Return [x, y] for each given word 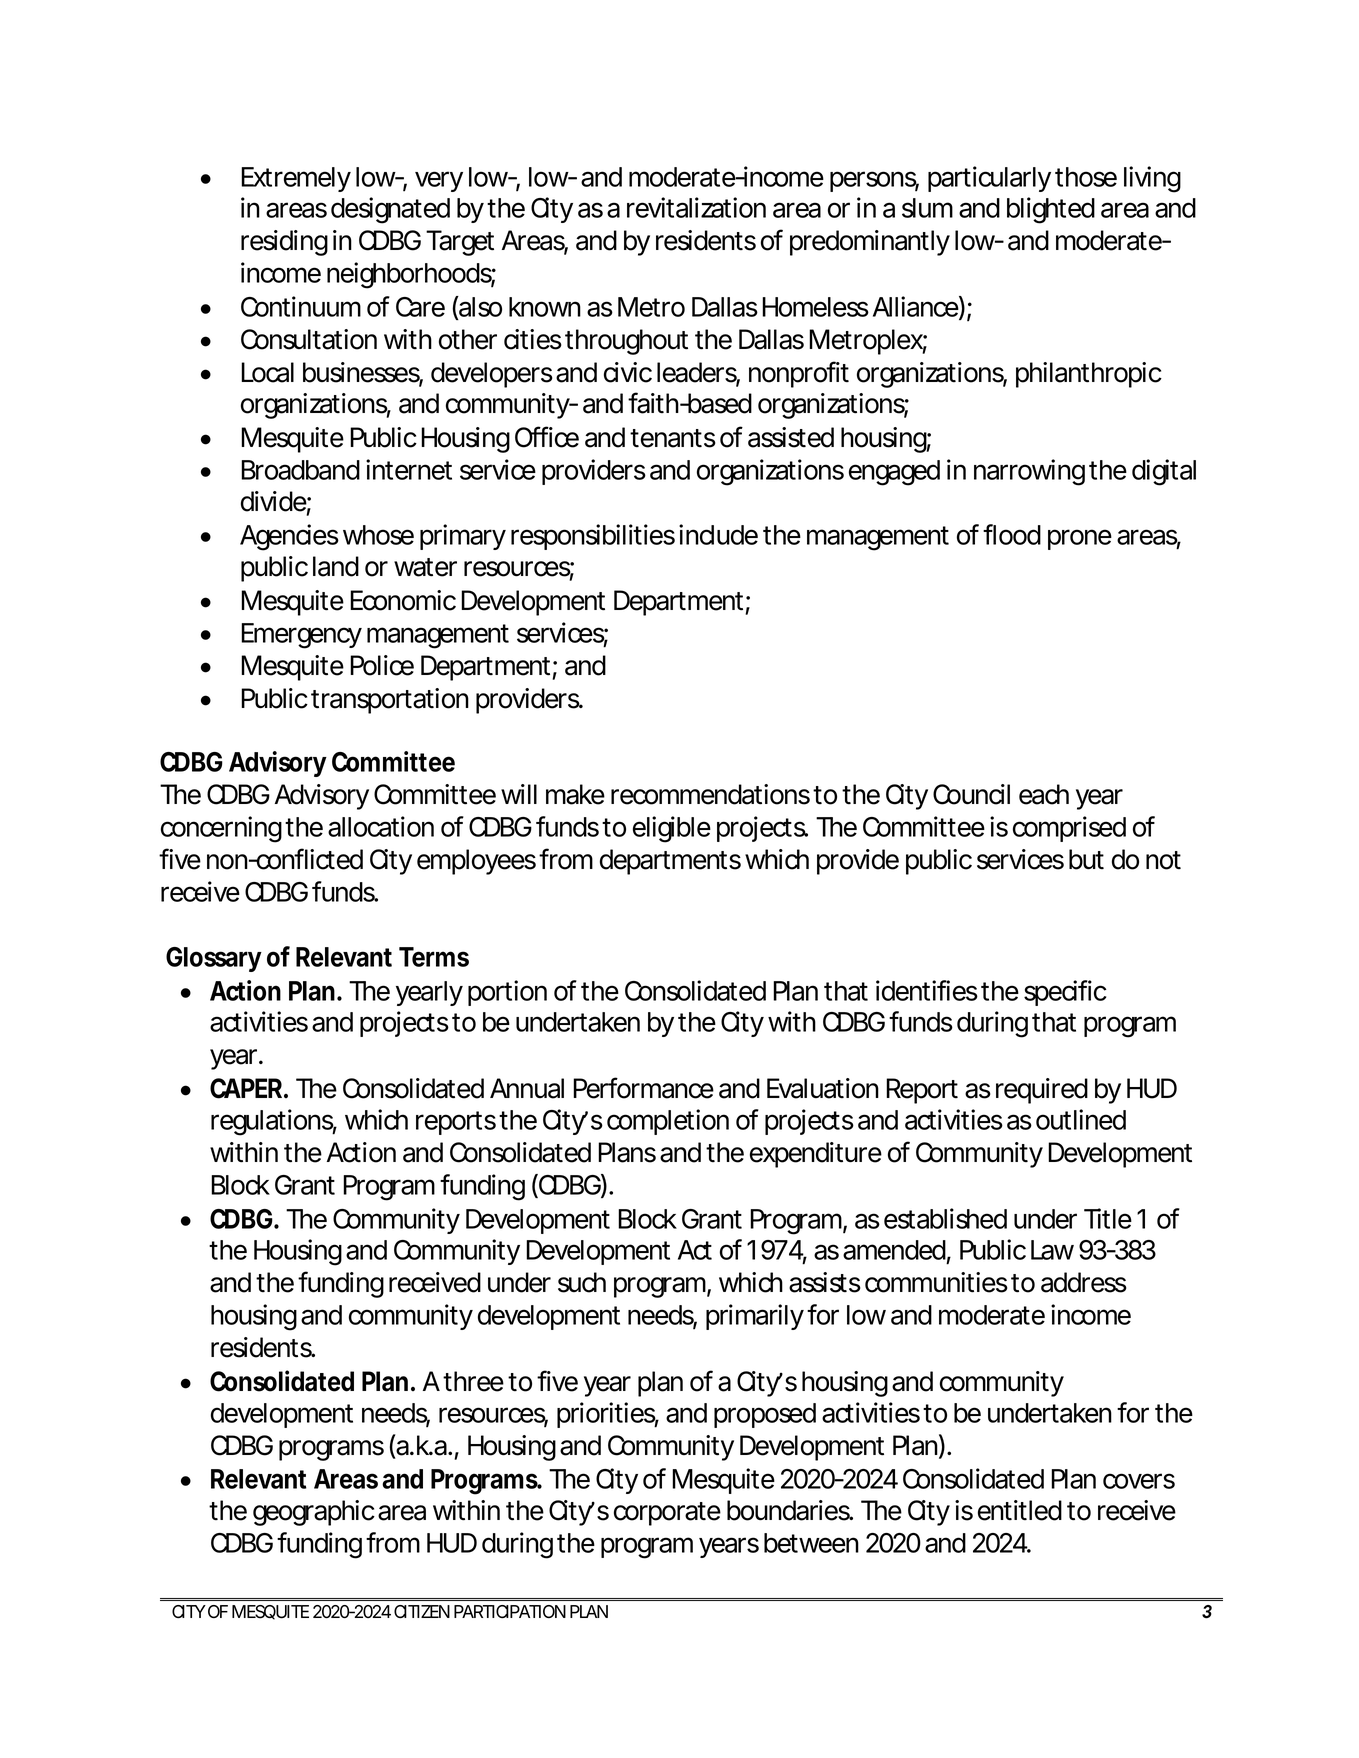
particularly [989, 179]
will [519, 794]
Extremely [295, 179]
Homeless [815, 307]
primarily [754, 1317]
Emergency [301, 636]
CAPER [246, 1088]
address [1084, 1282]
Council [971, 794]
